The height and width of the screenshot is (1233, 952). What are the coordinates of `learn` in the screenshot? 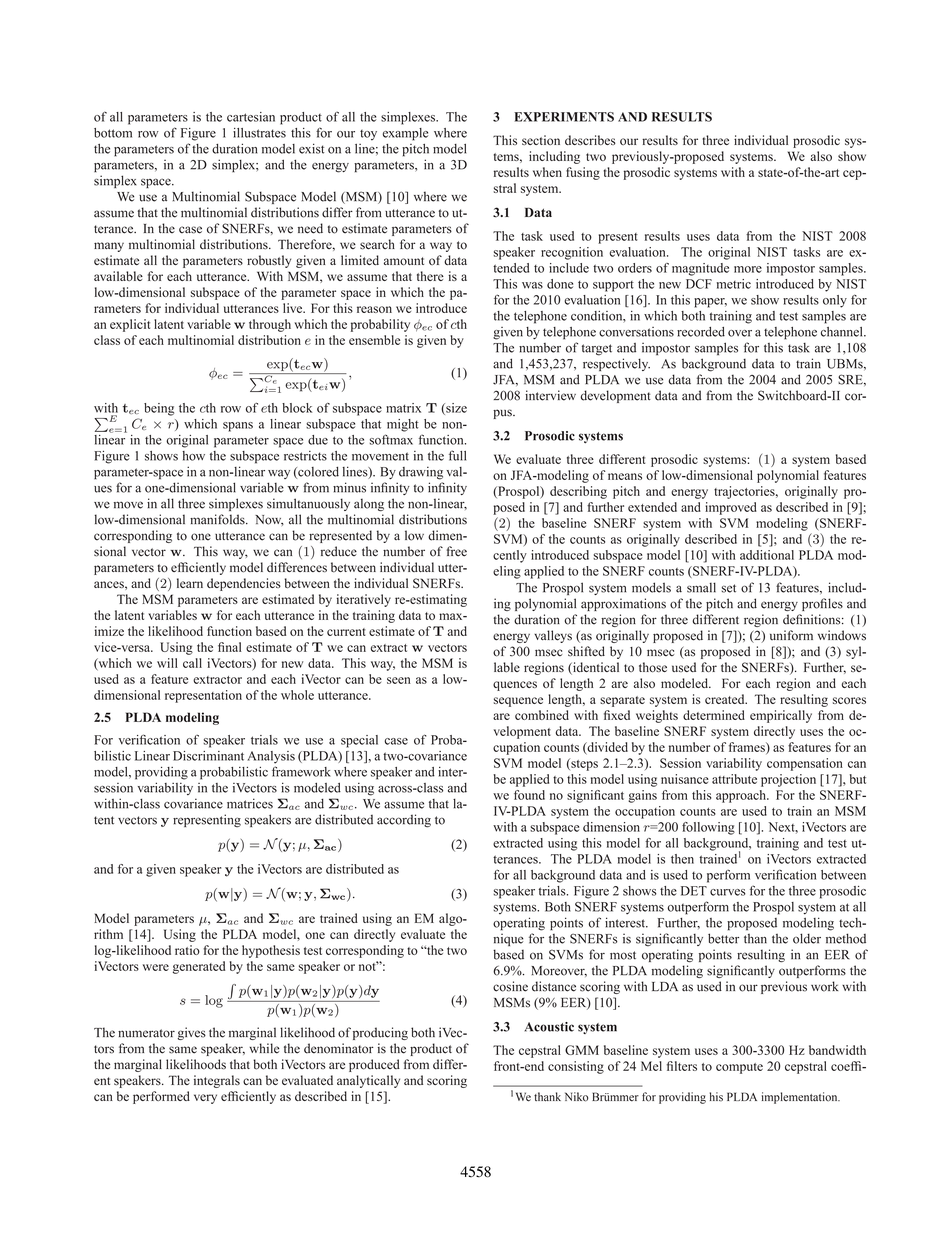 It's located at (190, 583).
